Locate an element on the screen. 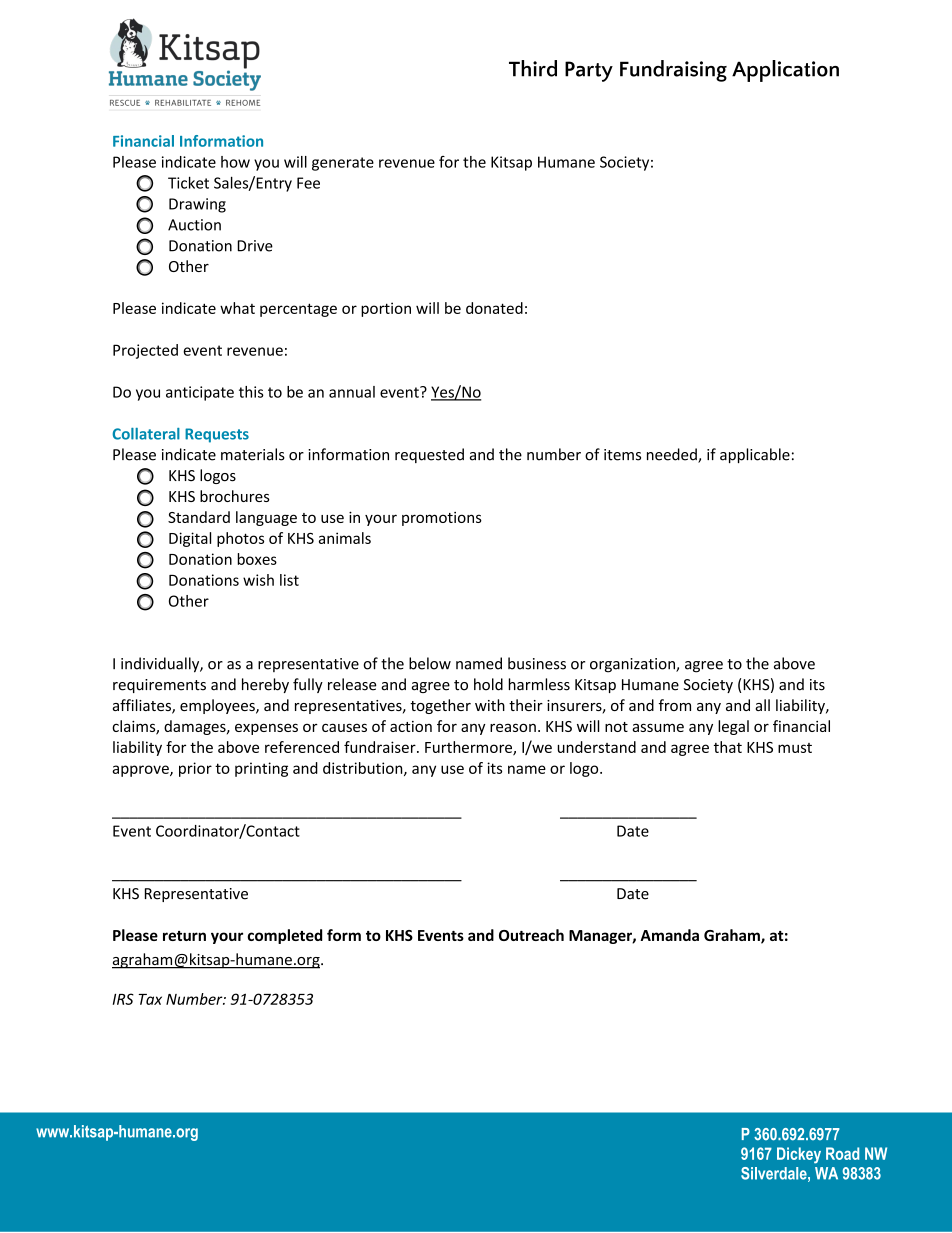 Image resolution: width=952 pixels, height=1233 pixels. Application is located at coordinates (785, 71).
